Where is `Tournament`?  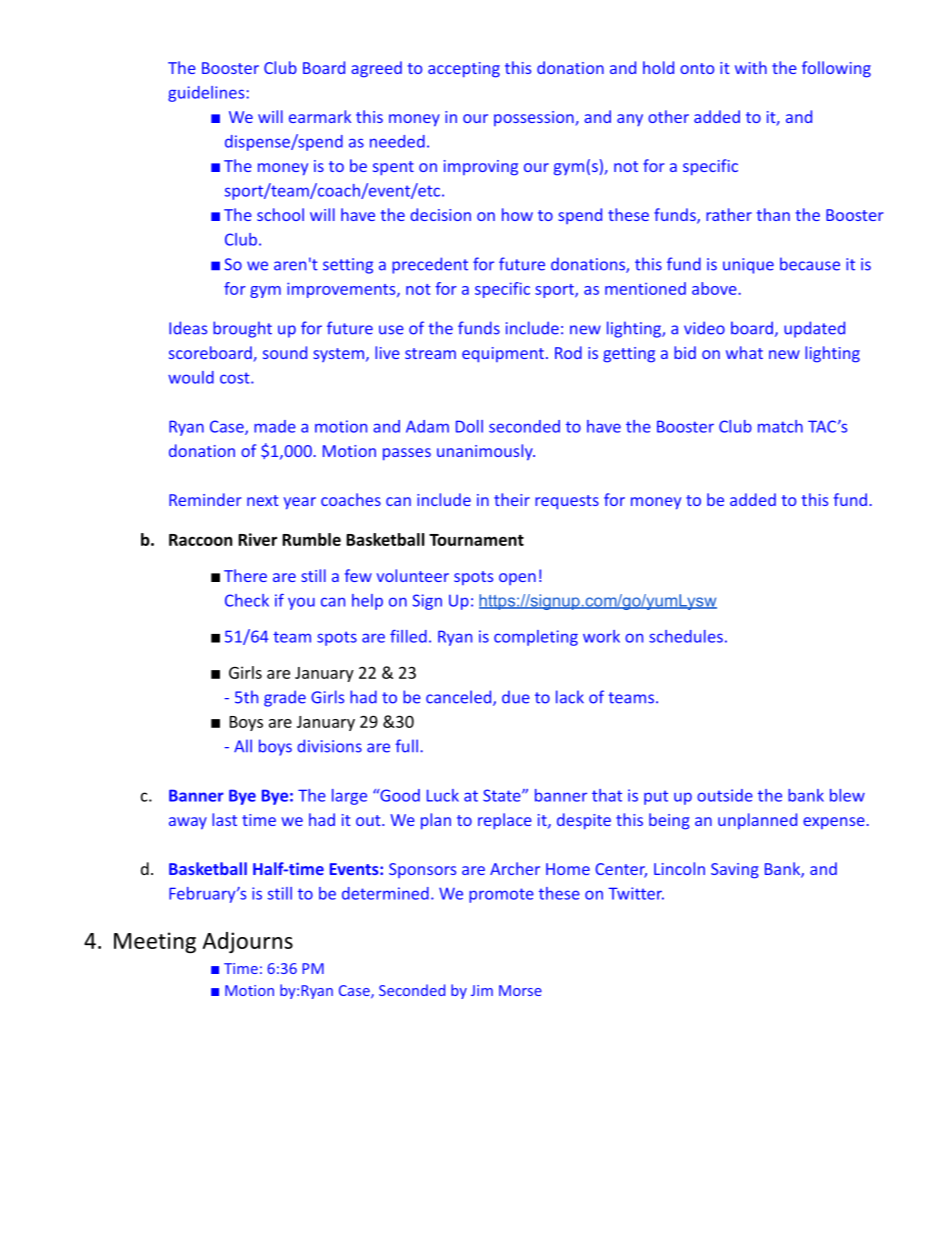 Tournament is located at coordinates (476, 540).
